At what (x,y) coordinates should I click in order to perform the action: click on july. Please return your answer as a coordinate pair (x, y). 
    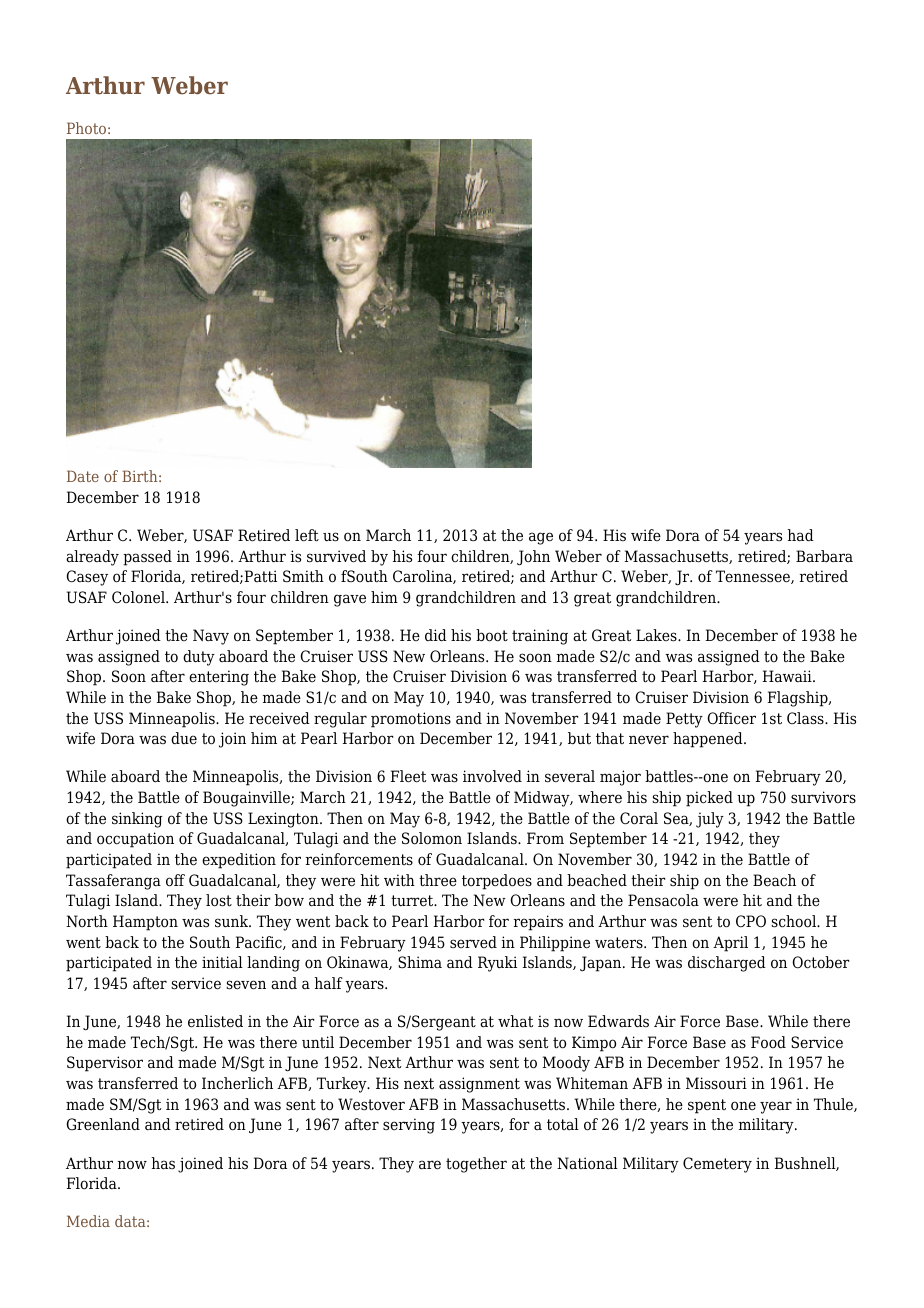
    Looking at the image, I should click on (710, 820).
